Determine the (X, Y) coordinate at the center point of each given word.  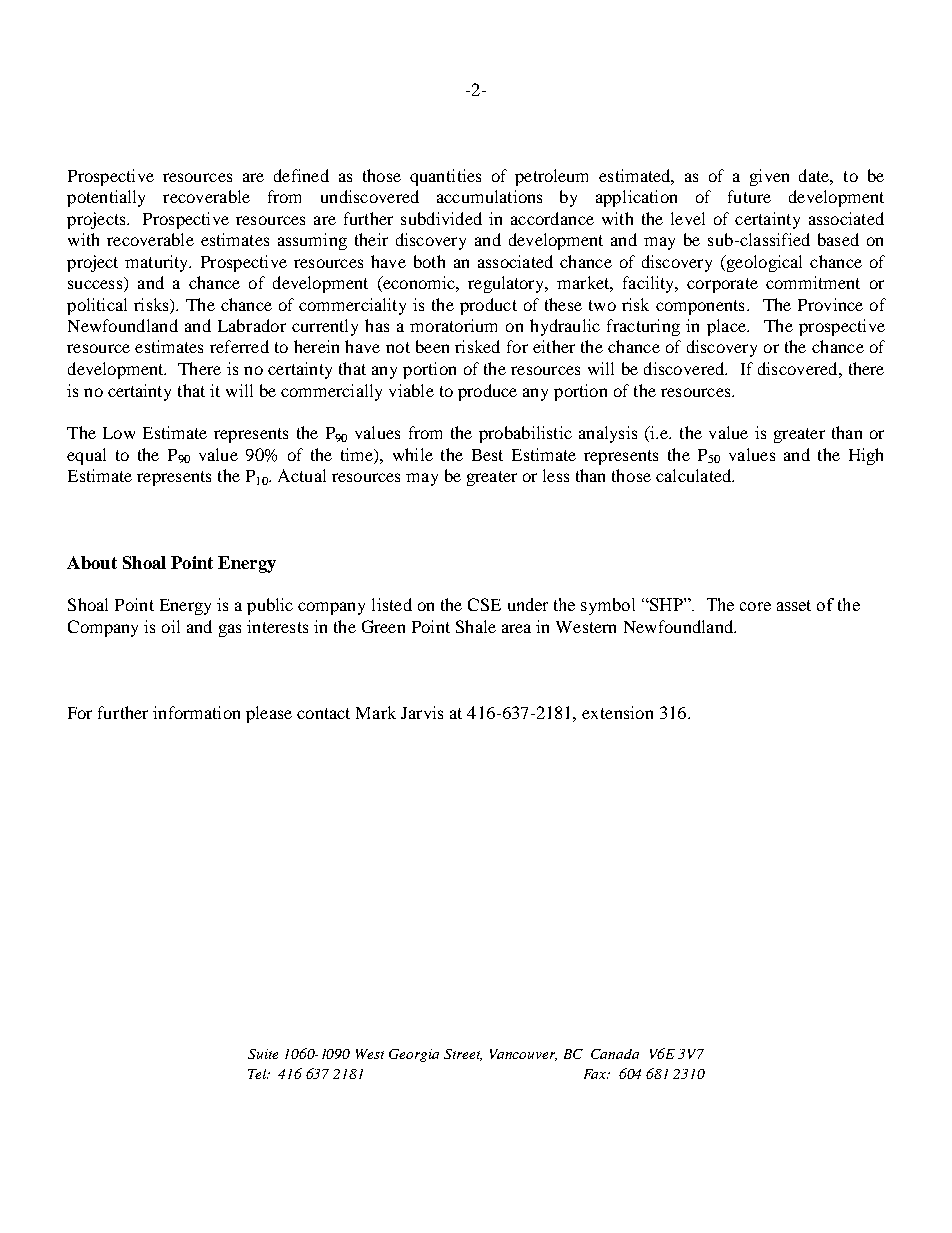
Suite (263, 1054)
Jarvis (422, 712)
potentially (106, 198)
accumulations (489, 196)
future (749, 196)
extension (617, 712)
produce (487, 392)
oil (171, 626)
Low (119, 433)
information (196, 712)
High (866, 456)
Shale (476, 626)
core (755, 606)
